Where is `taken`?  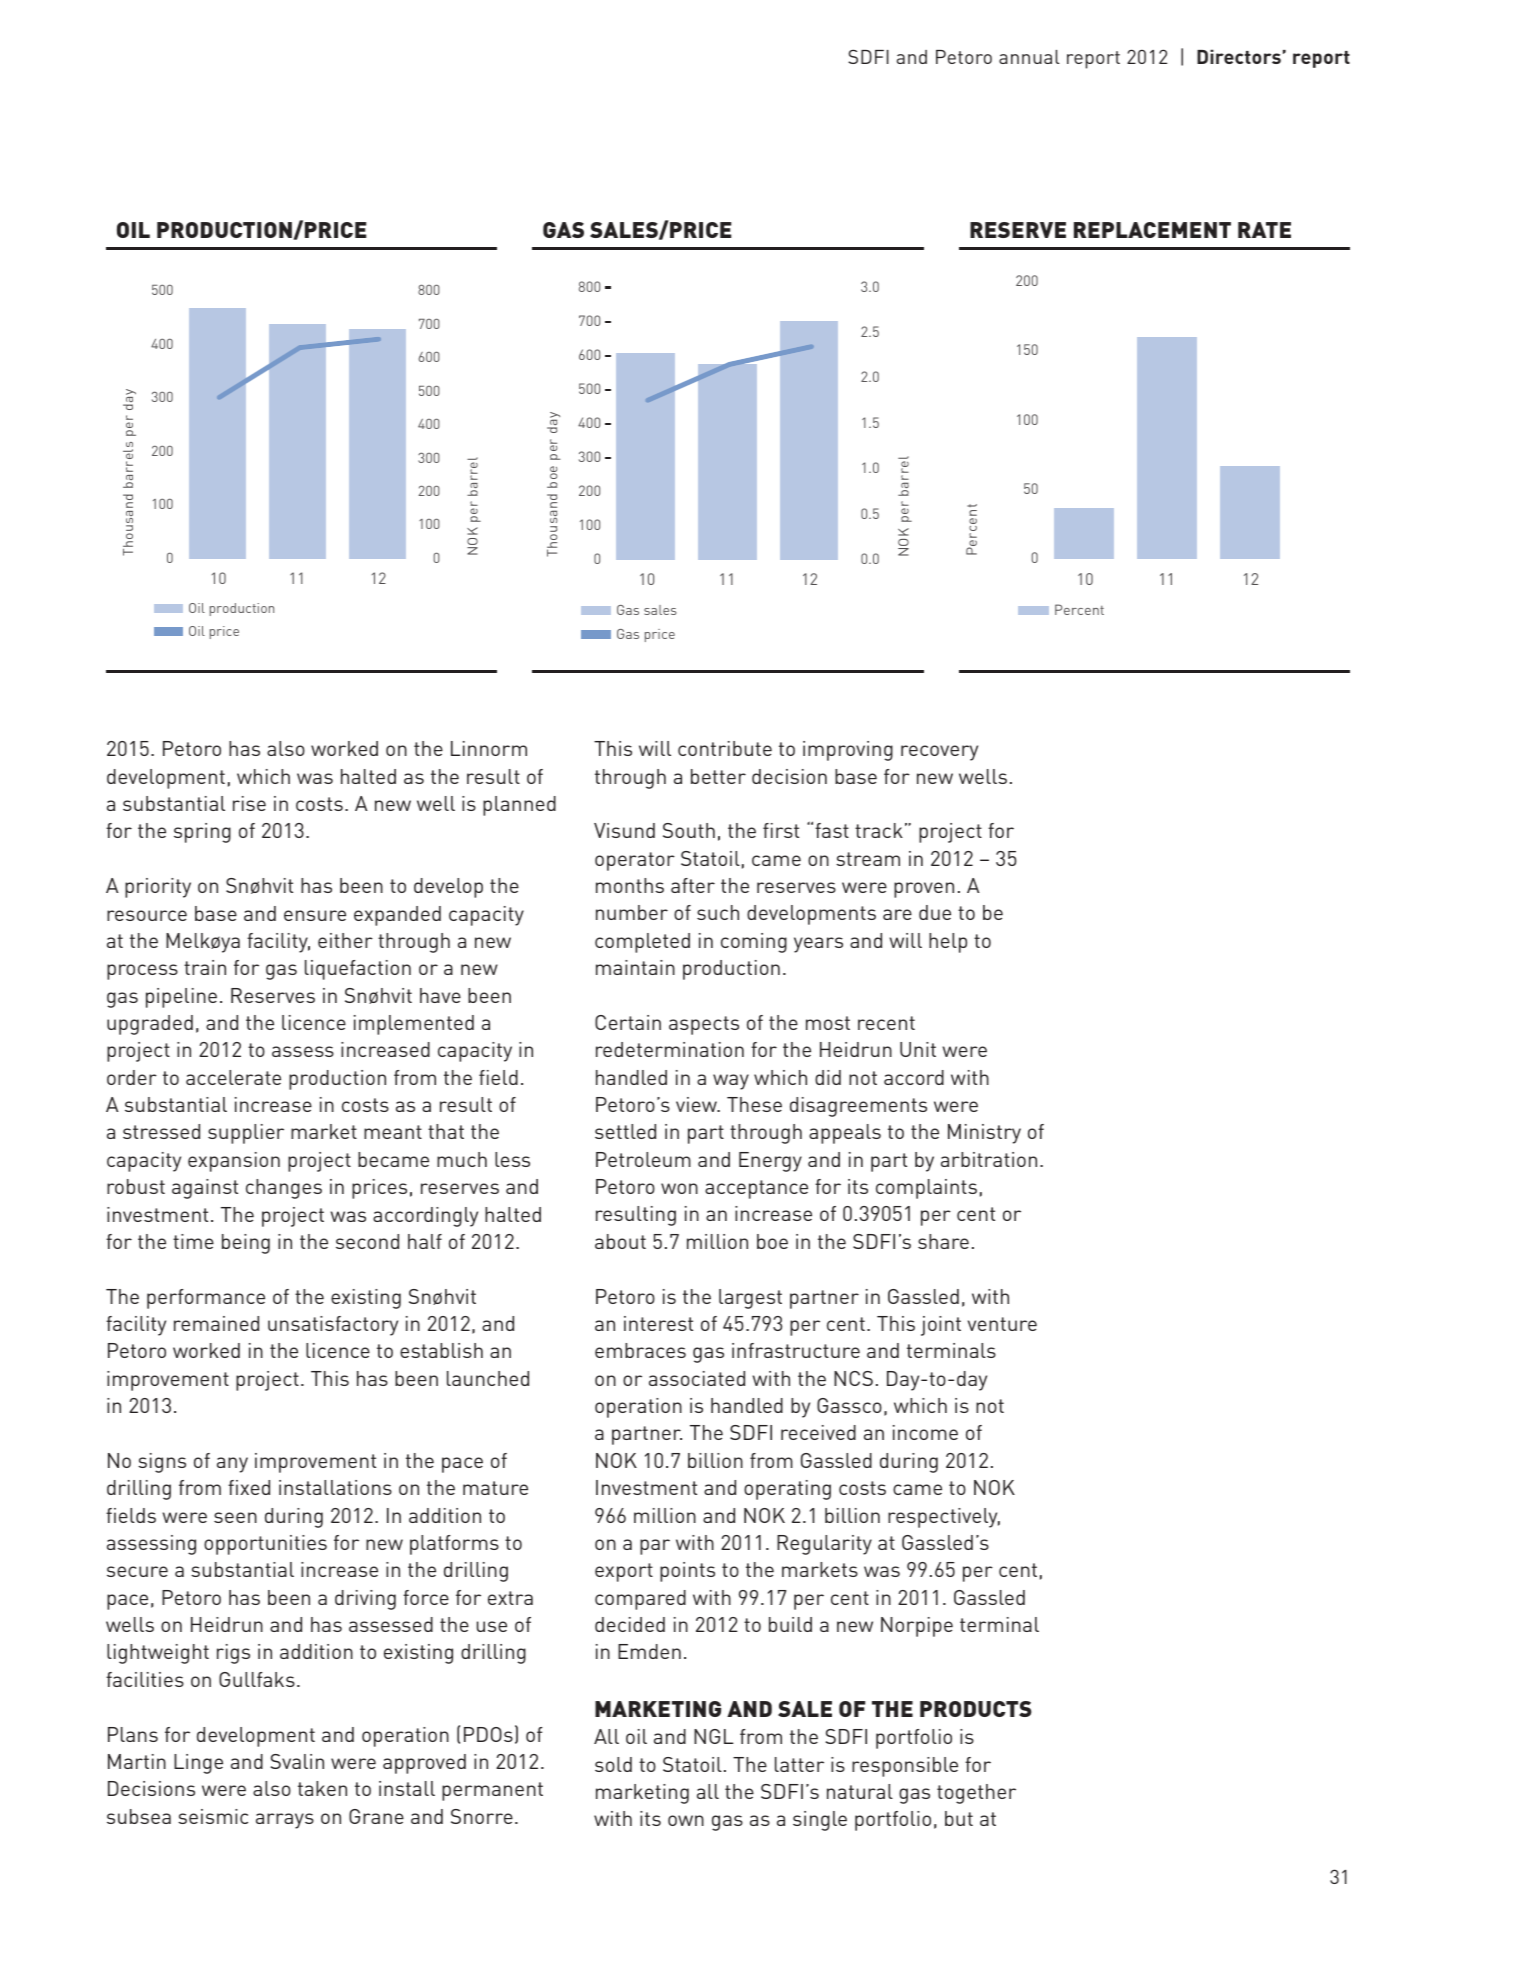 taken is located at coordinates (322, 1788).
